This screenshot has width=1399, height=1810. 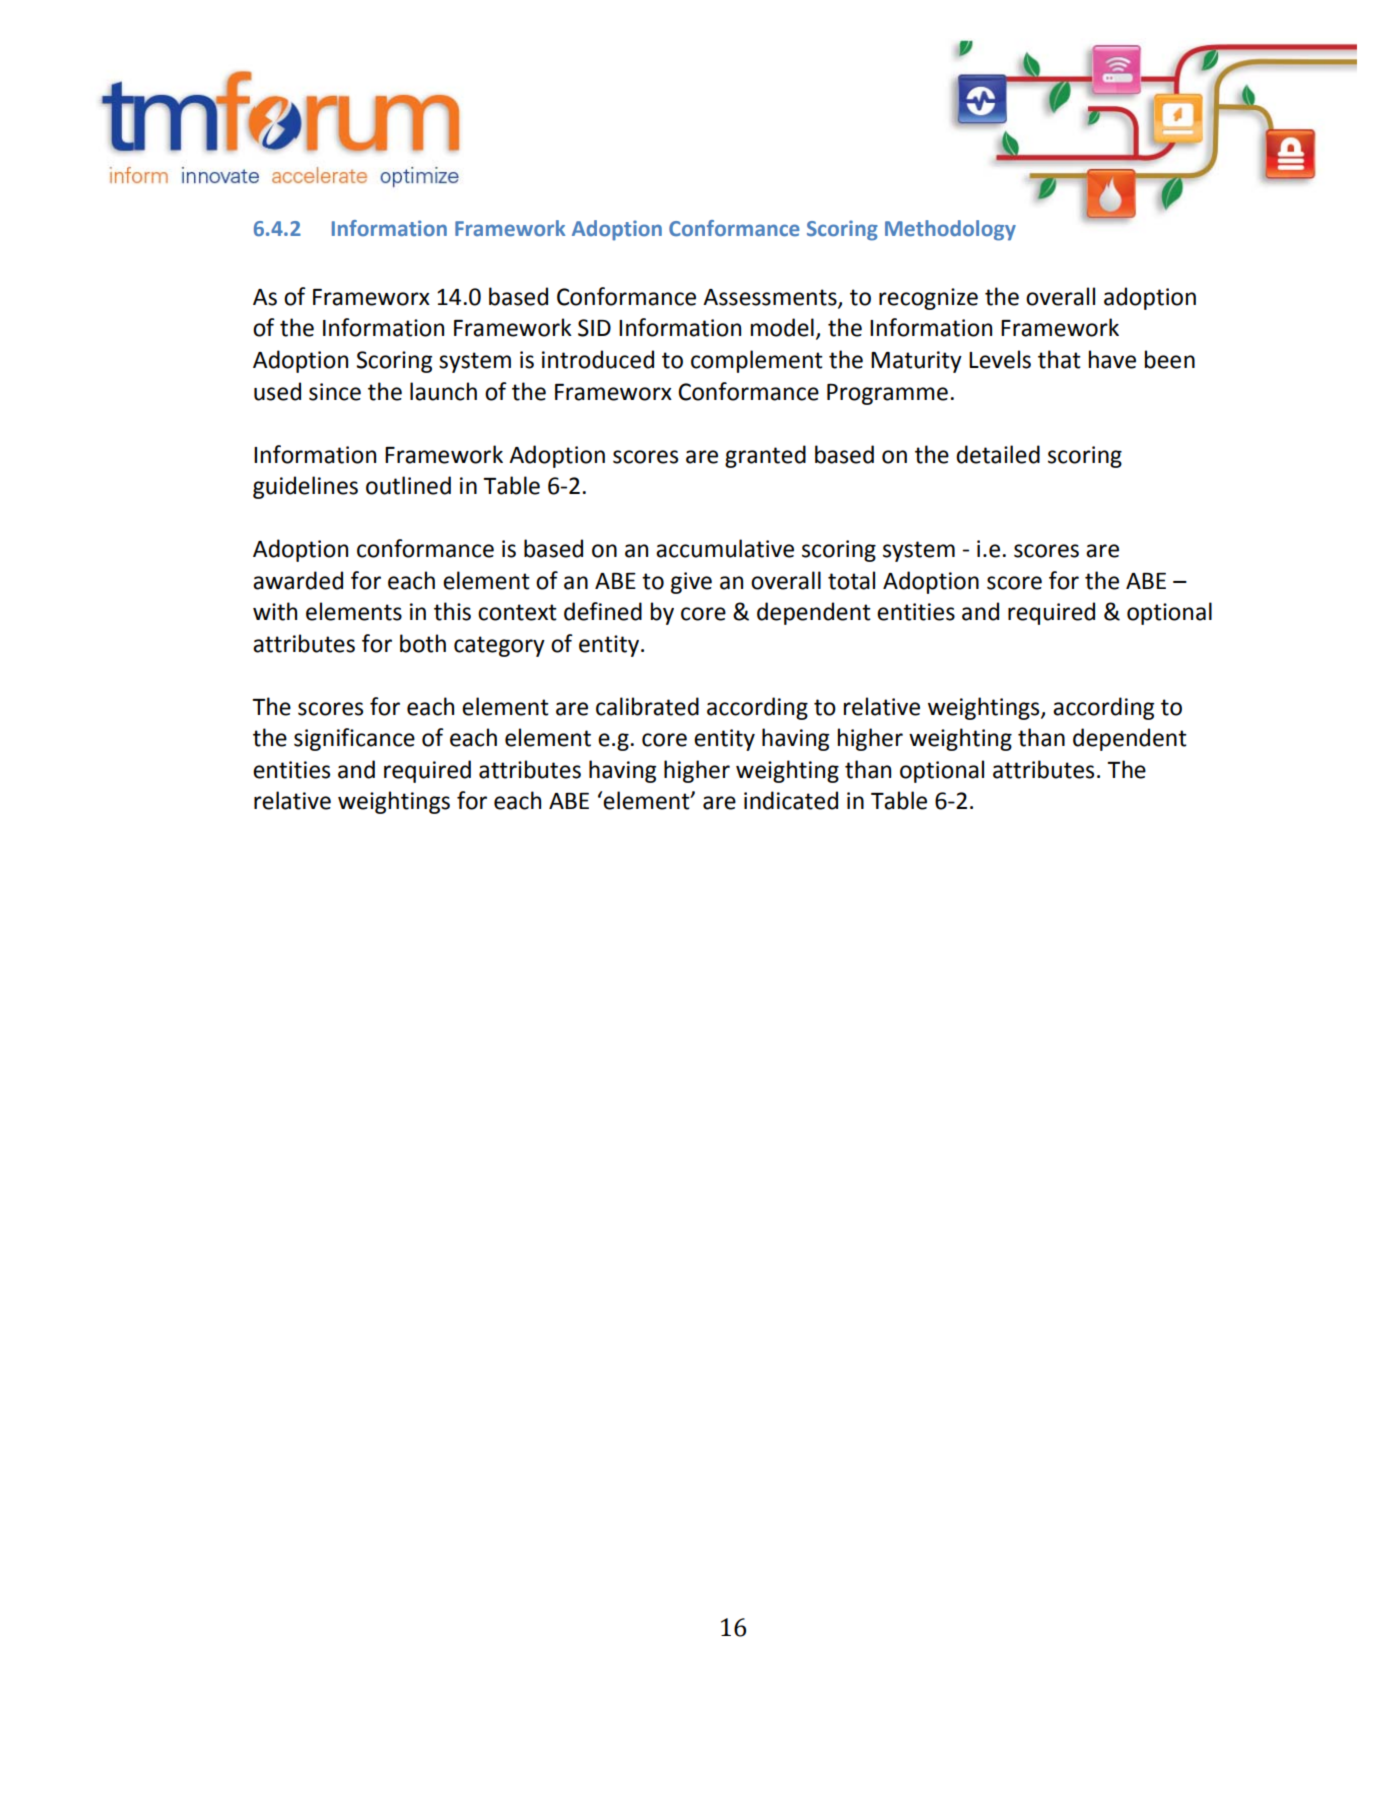 What do you see at coordinates (771, 298) in the screenshot?
I see `Assessments` at bounding box center [771, 298].
